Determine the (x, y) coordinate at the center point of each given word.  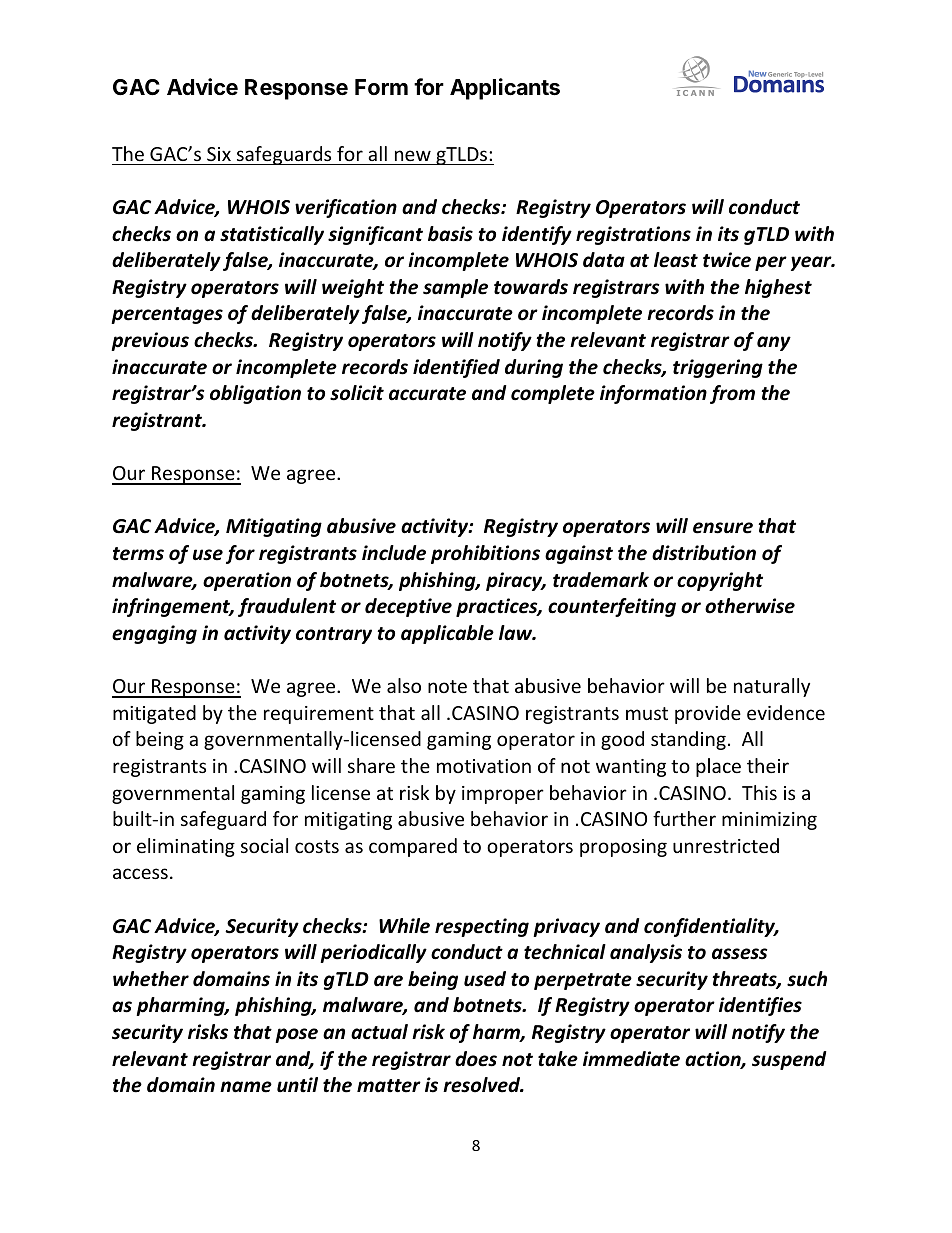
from (732, 394)
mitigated (154, 714)
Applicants (505, 89)
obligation (255, 394)
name (246, 1087)
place (718, 767)
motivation (484, 766)
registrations (633, 235)
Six (219, 154)
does (476, 1059)
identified (456, 368)
